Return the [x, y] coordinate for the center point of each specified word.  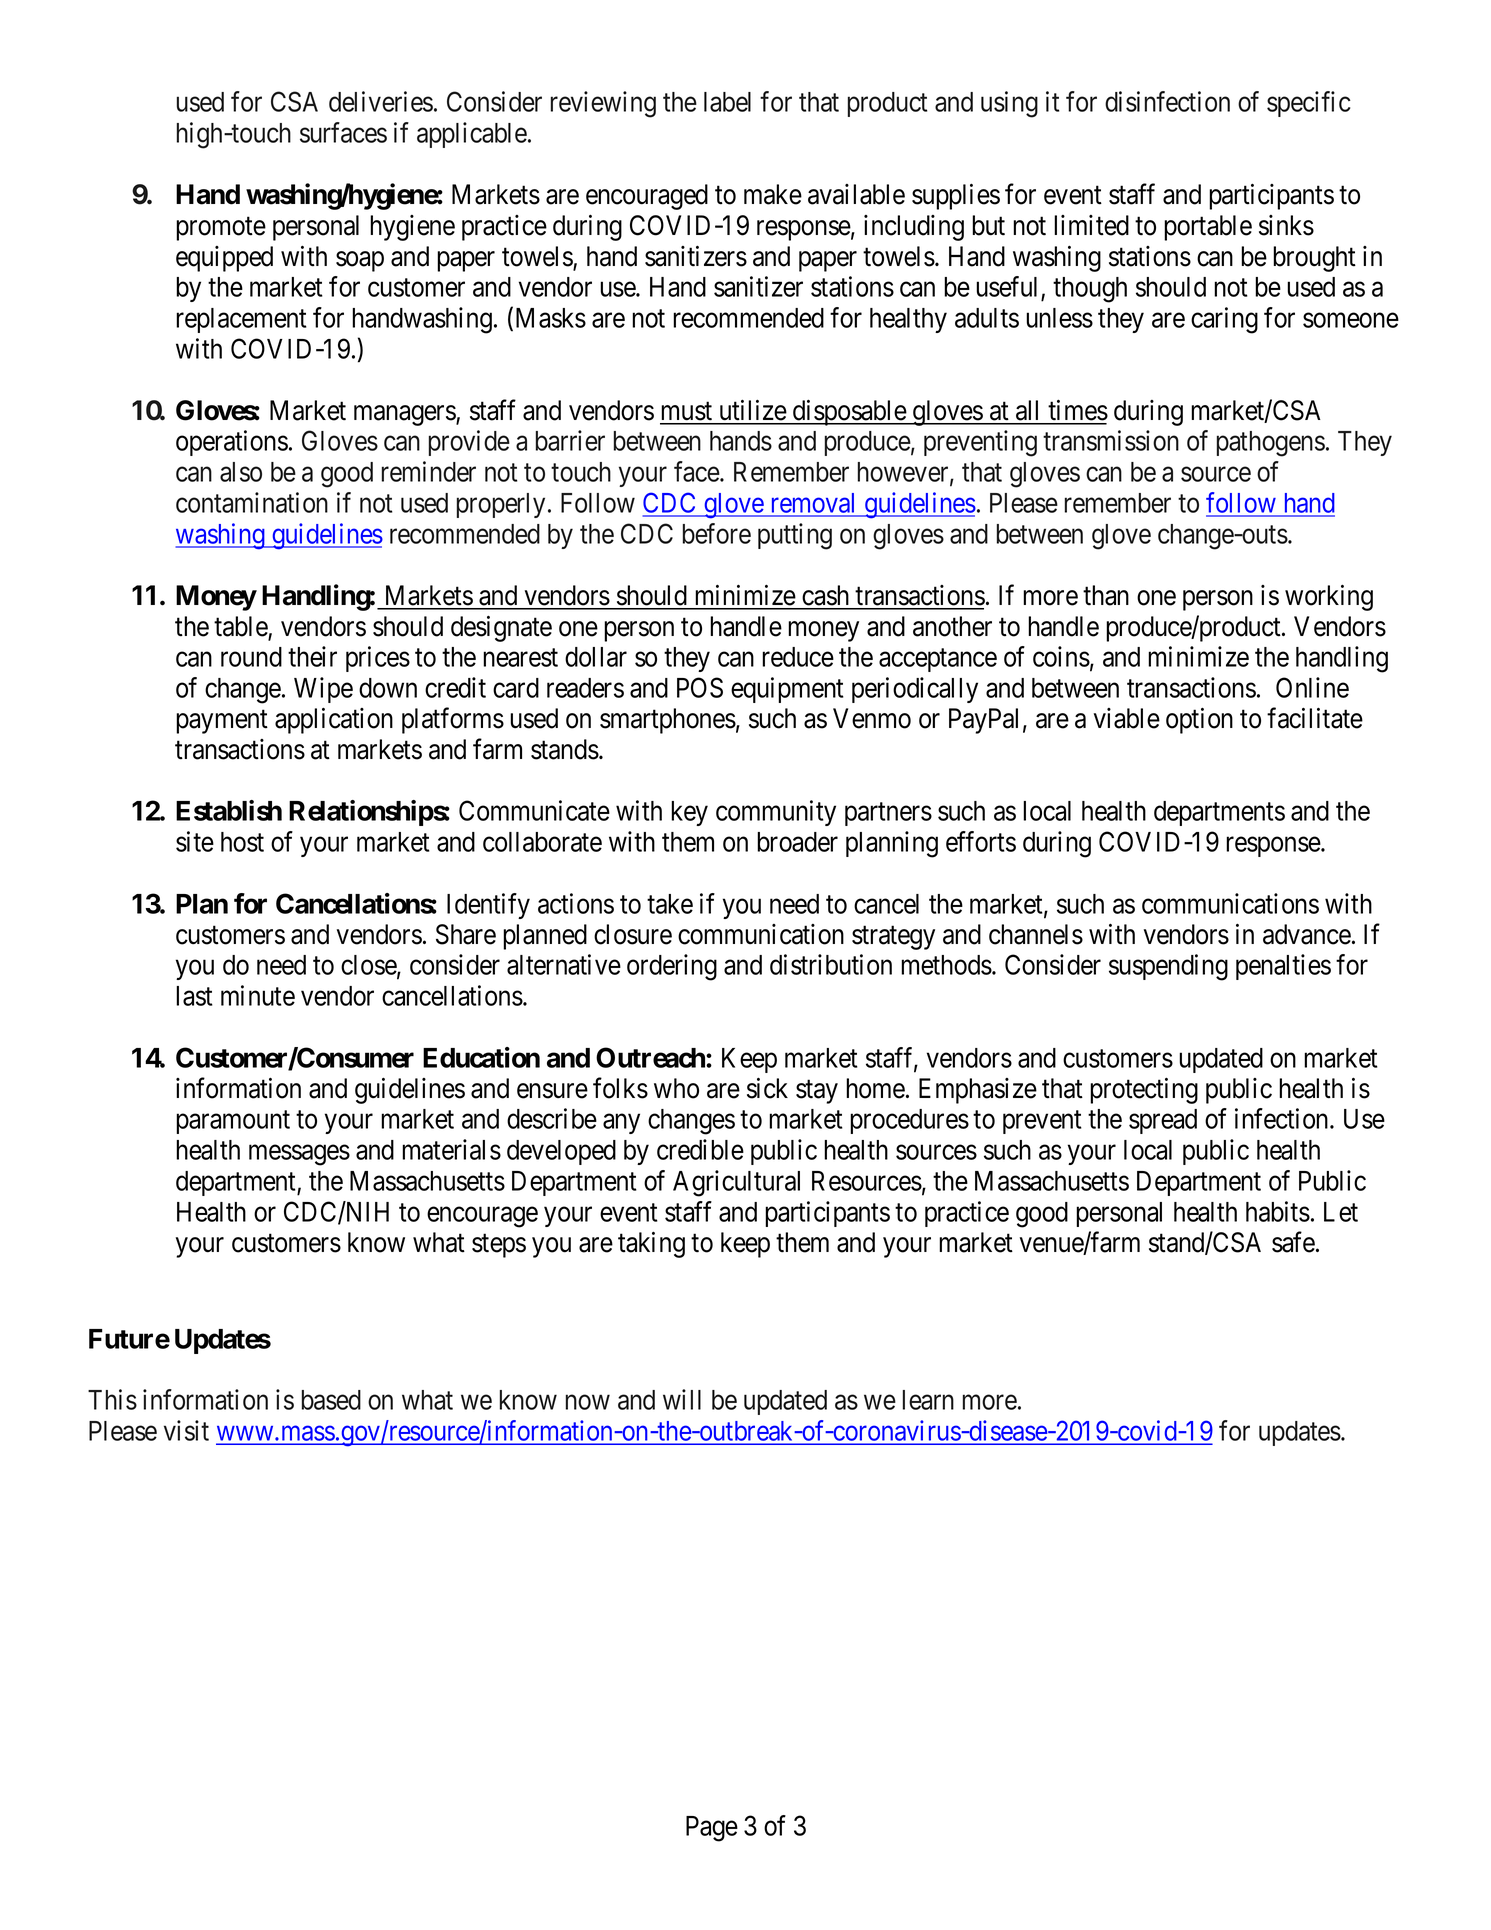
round [251, 657]
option [1199, 721]
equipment [787, 690]
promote [221, 229]
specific [1309, 104]
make [773, 194]
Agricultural [736, 1183]
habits [1278, 1211]
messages [299, 1155]
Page [712, 1829]
